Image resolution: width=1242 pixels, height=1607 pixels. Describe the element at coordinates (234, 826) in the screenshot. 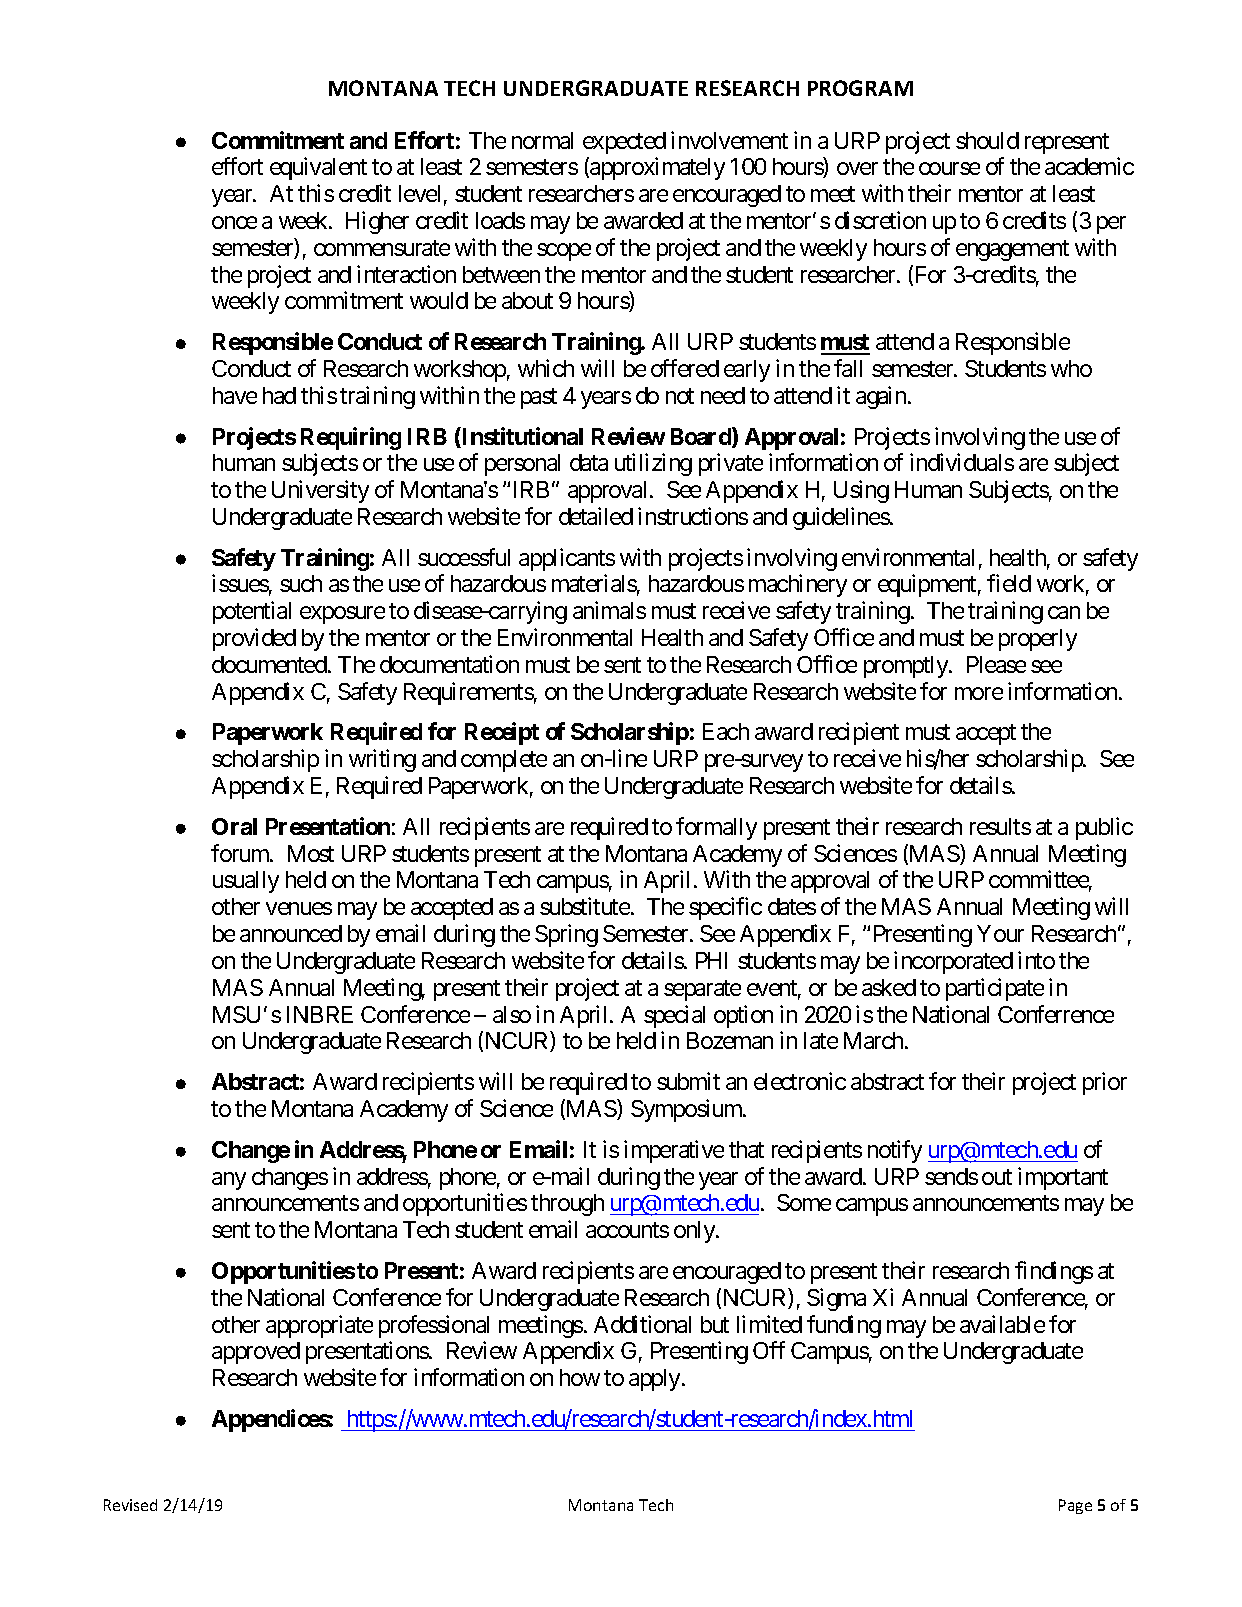

I see `Oral` at that location.
